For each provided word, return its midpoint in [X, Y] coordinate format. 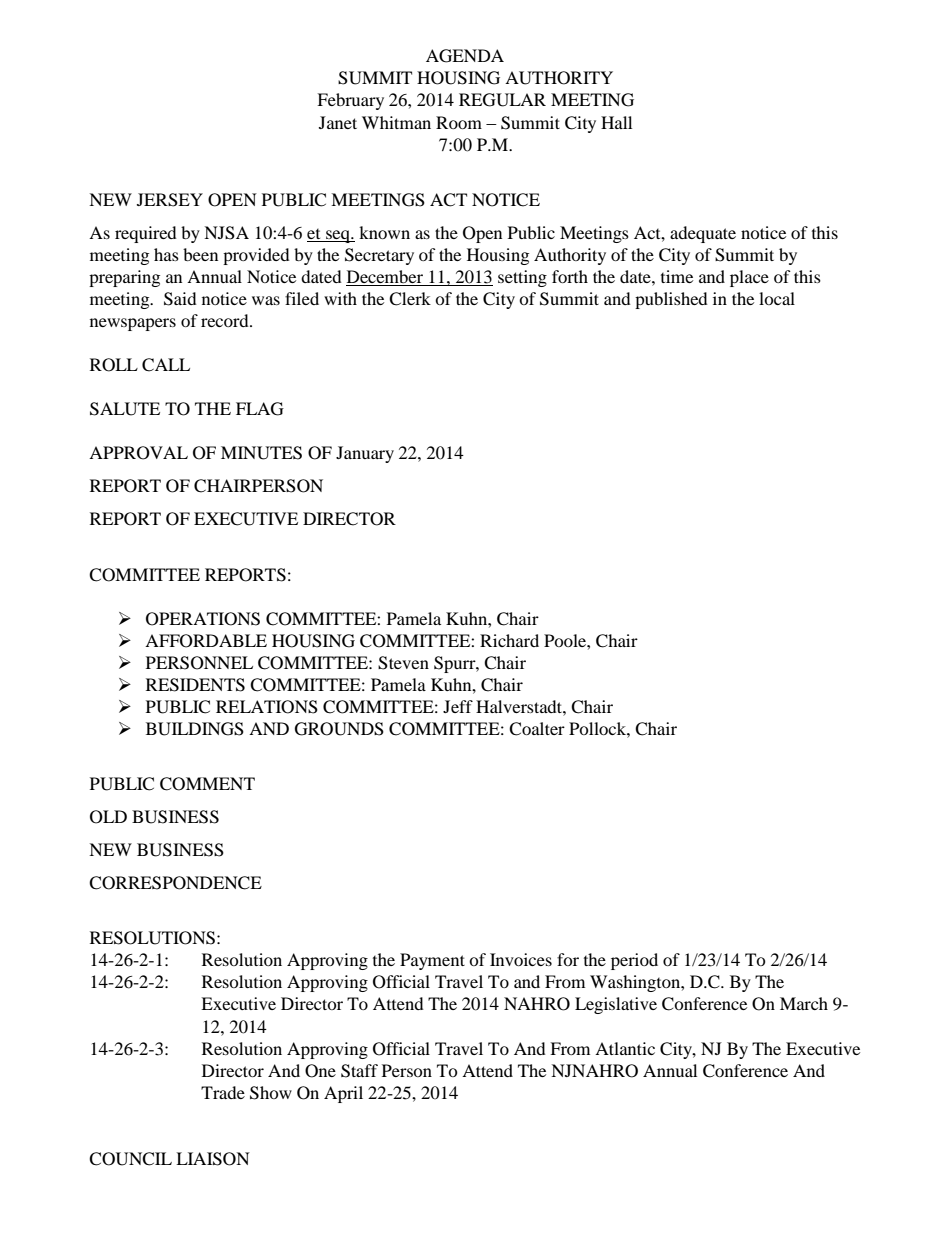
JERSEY [170, 200]
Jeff [458, 706]
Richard [509, 640]
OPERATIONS [203, 619]
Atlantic [625, 1048]
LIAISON [213, 1159]
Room [459, 122]
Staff [359, 1071]
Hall [616, 122]
